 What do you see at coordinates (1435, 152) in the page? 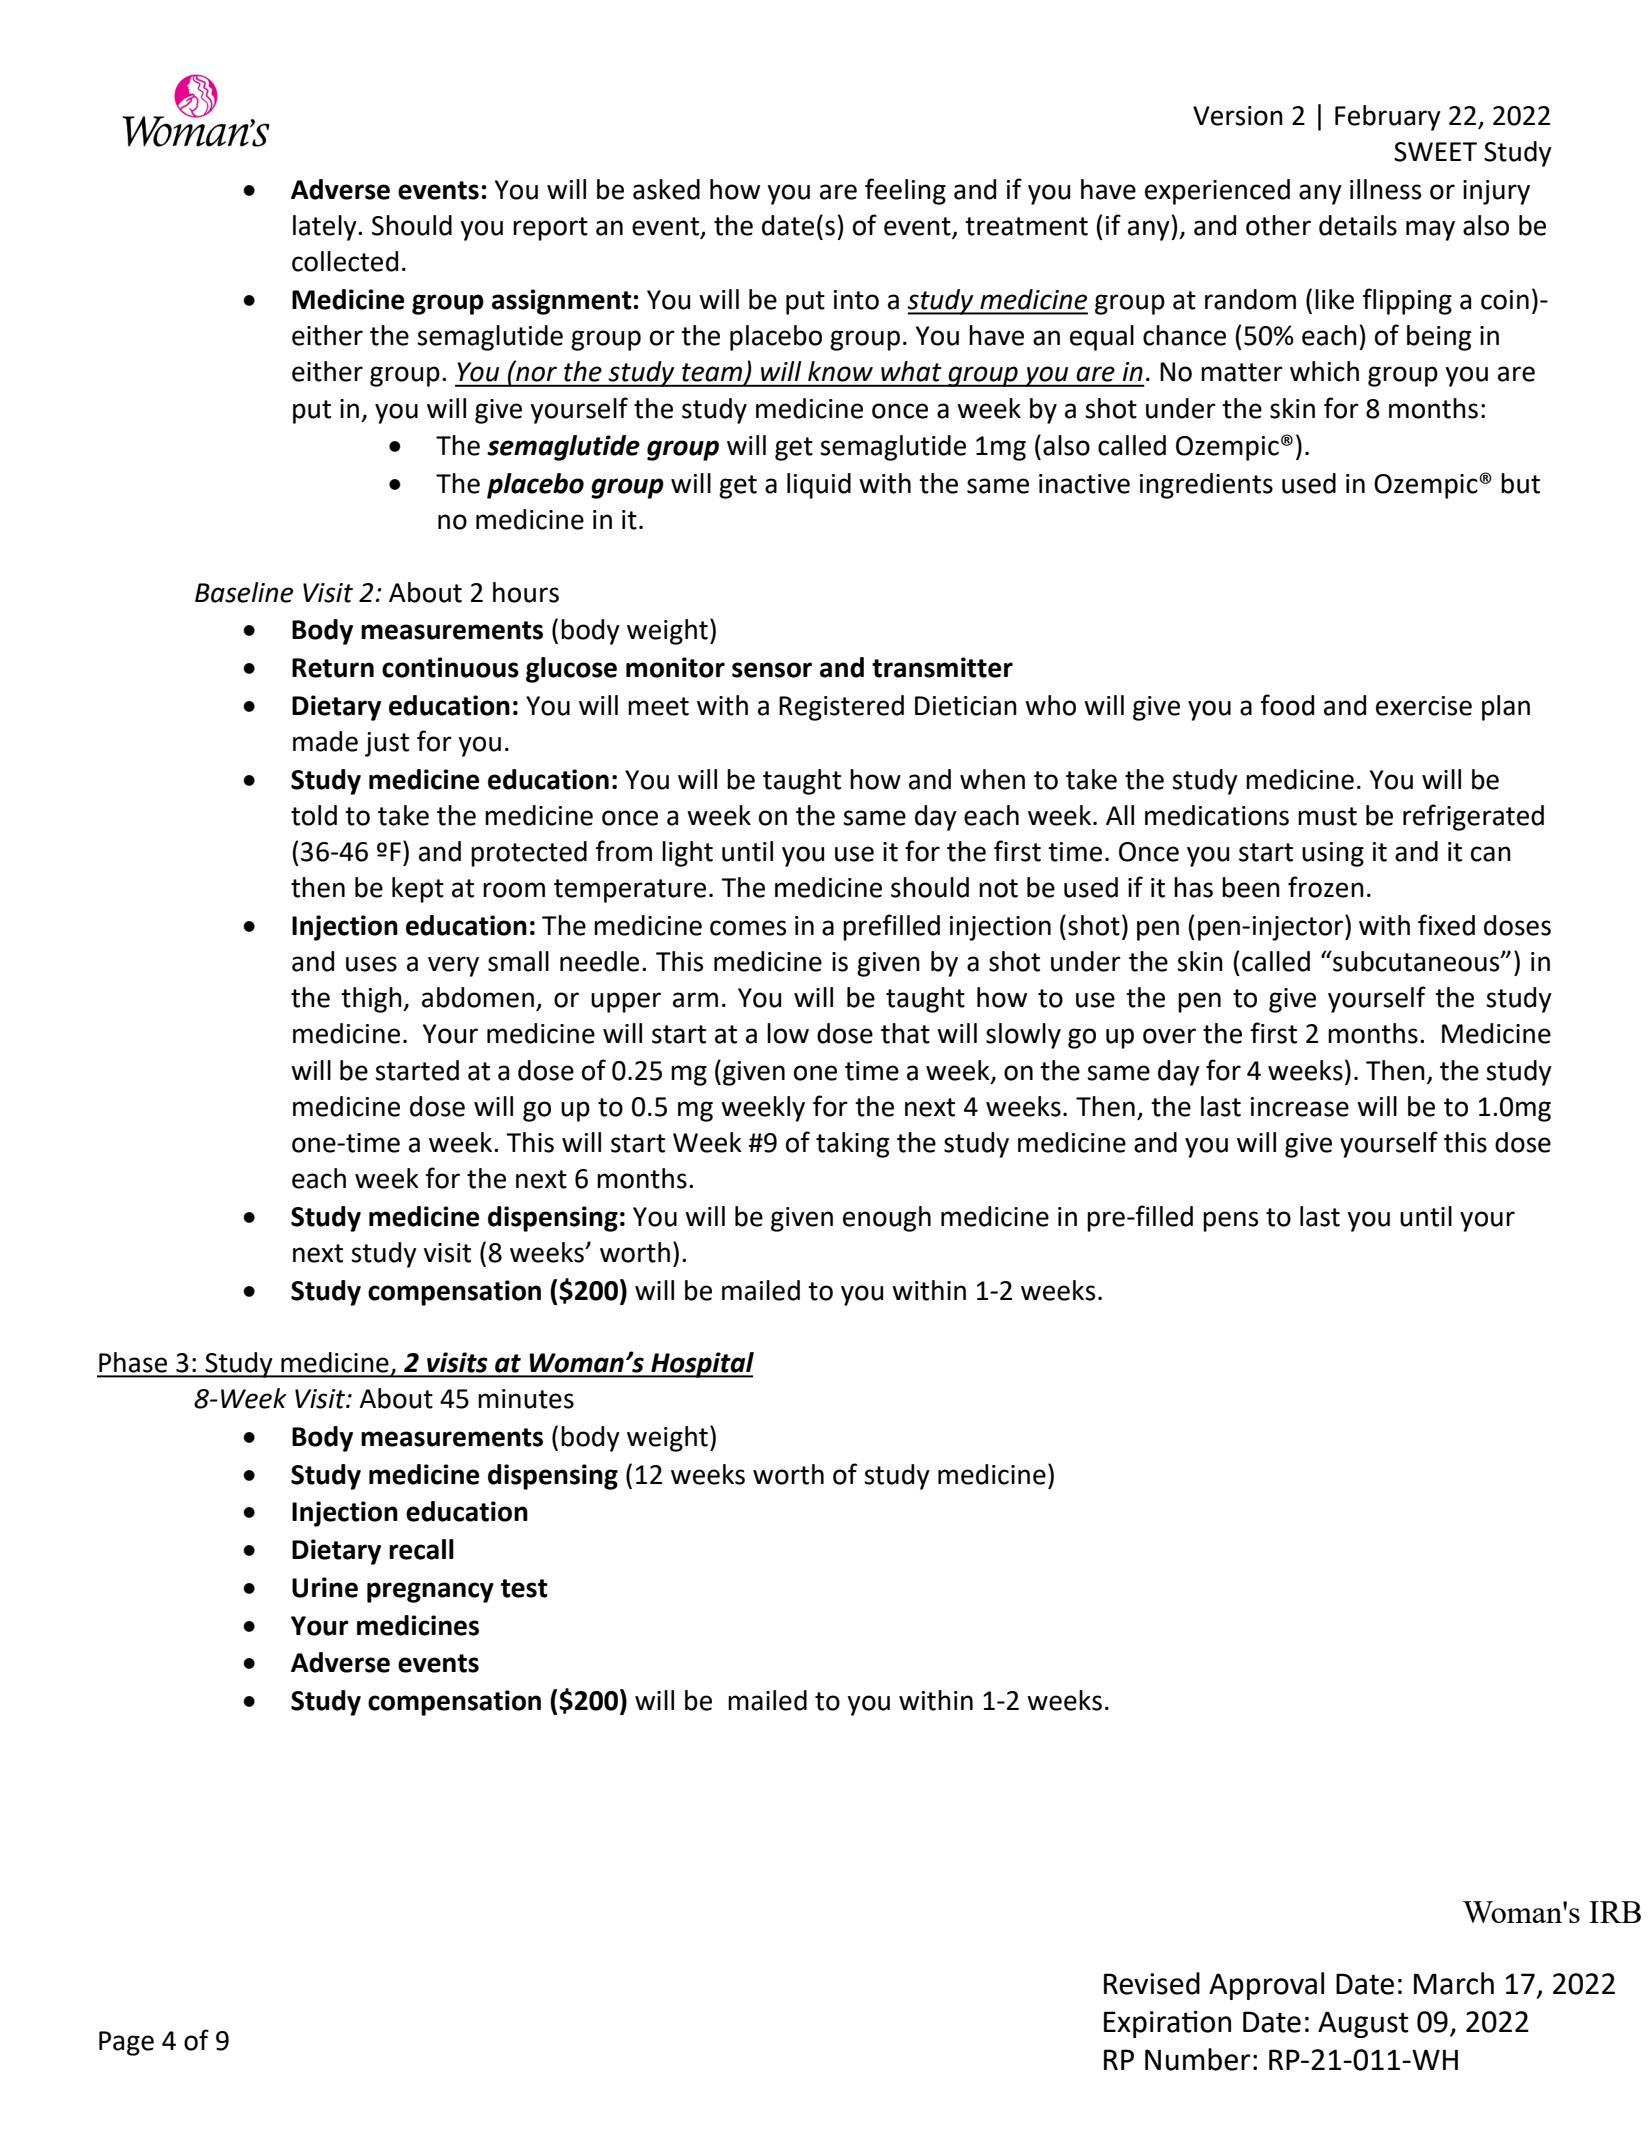
I see `SWEET` at bounding box center [1435, 152].
